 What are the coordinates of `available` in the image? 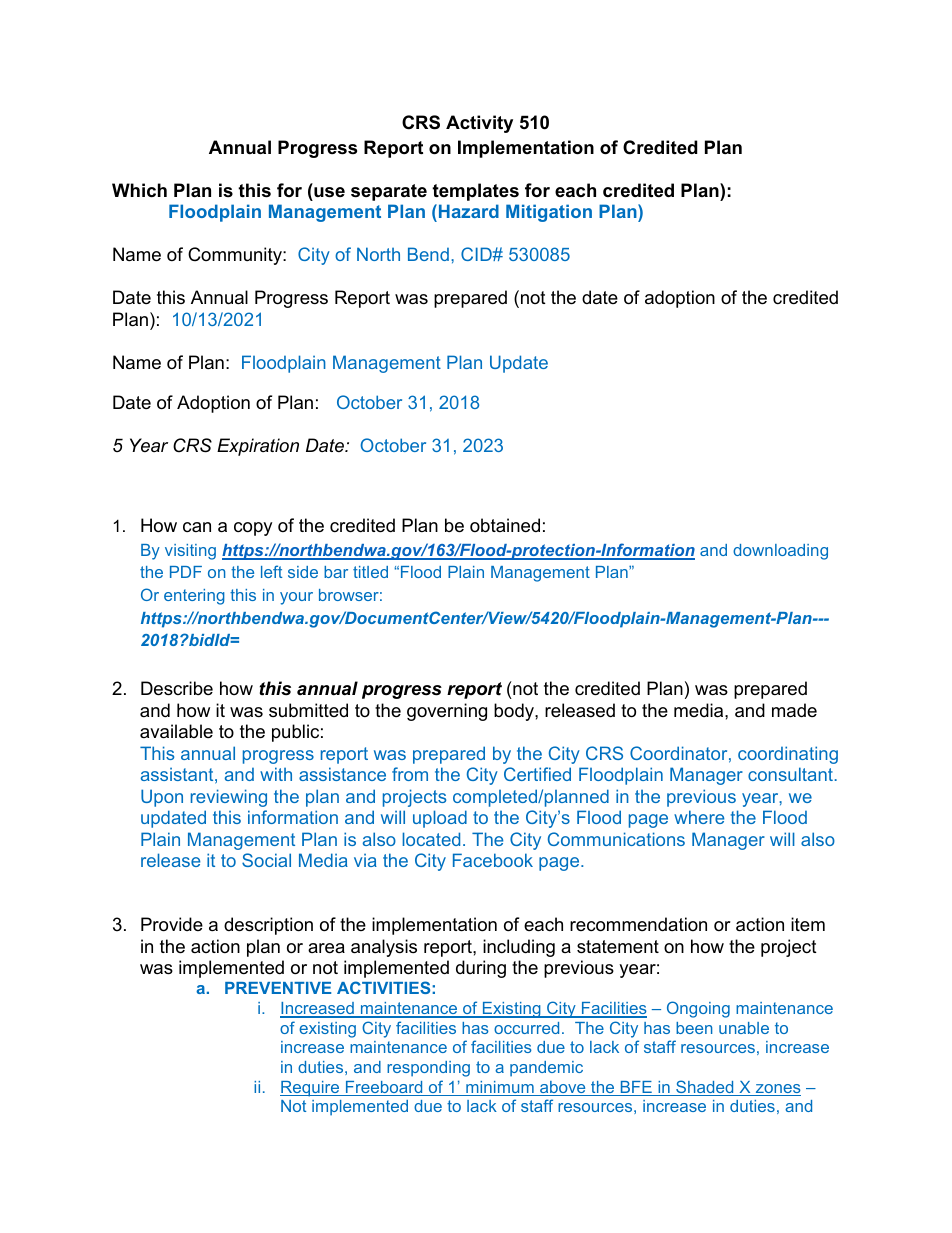 It's located at (176, 731).
